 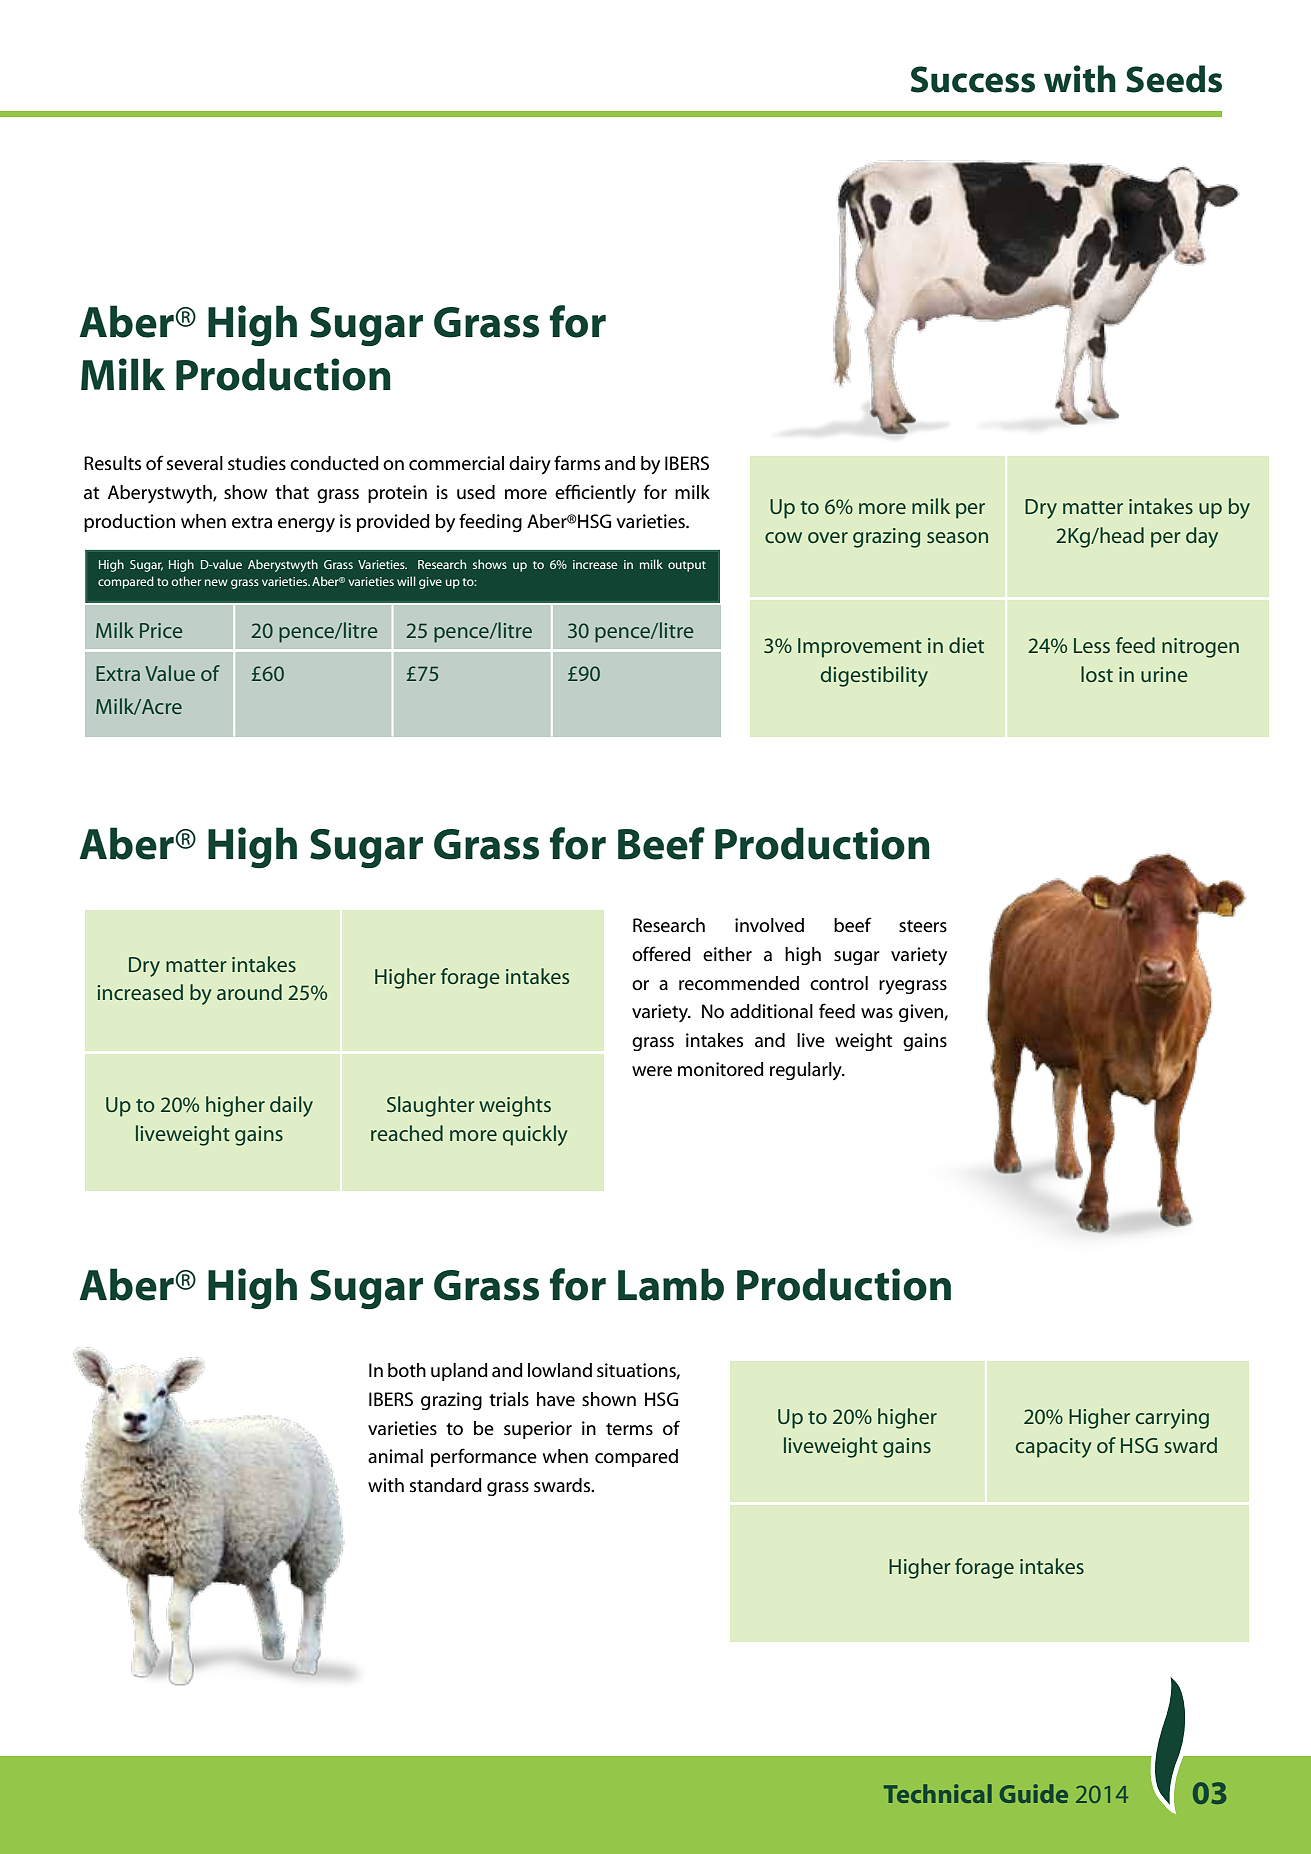 What do you see at coordinates (671, 1284) in the screenshot?
I see `Lamb` at bounding box center [671, 1284].
